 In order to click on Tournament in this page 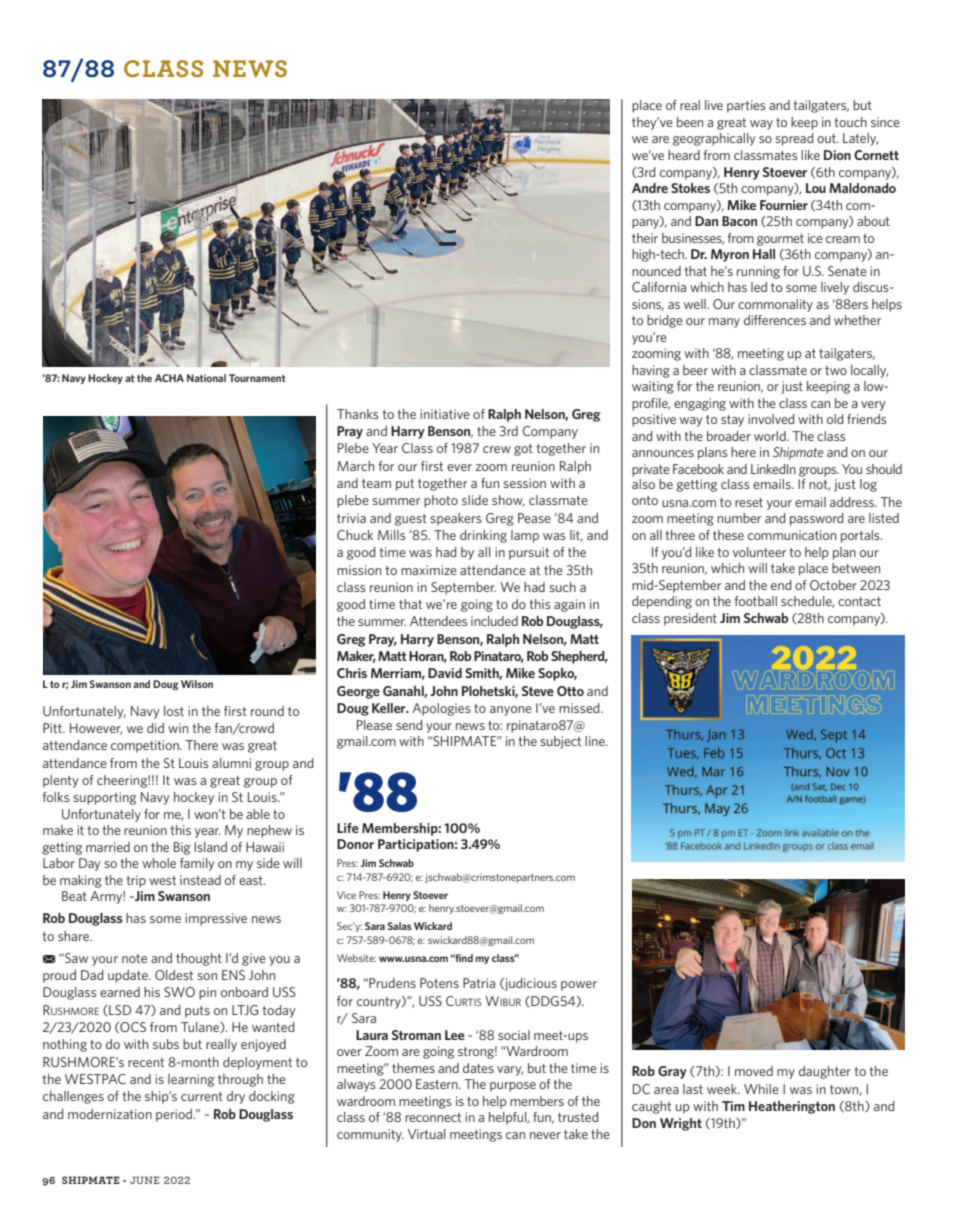, I will do `click(257, 378)`.
